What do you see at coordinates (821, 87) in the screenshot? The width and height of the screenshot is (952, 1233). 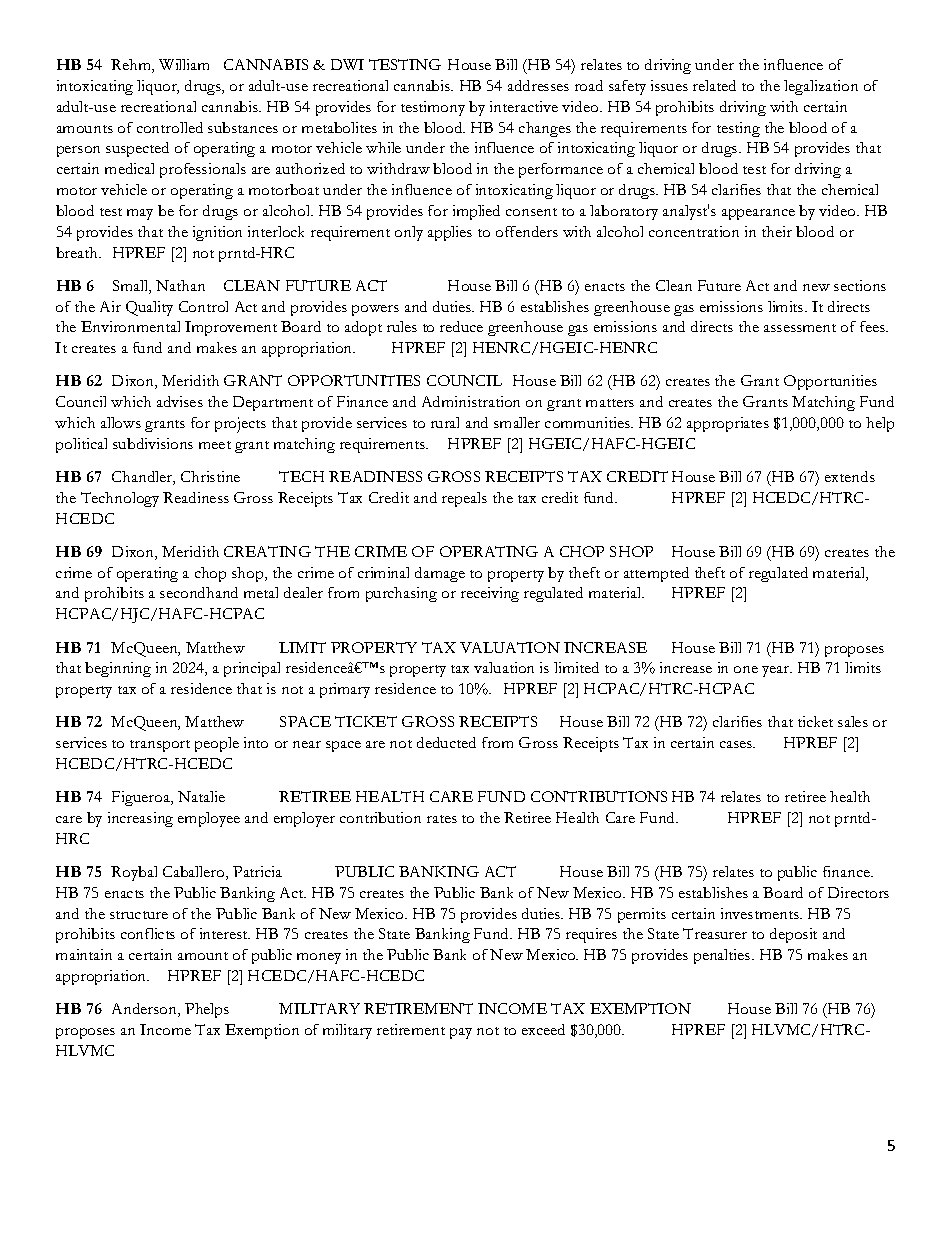 I see `legalization` at bounding box center [821, 87].
